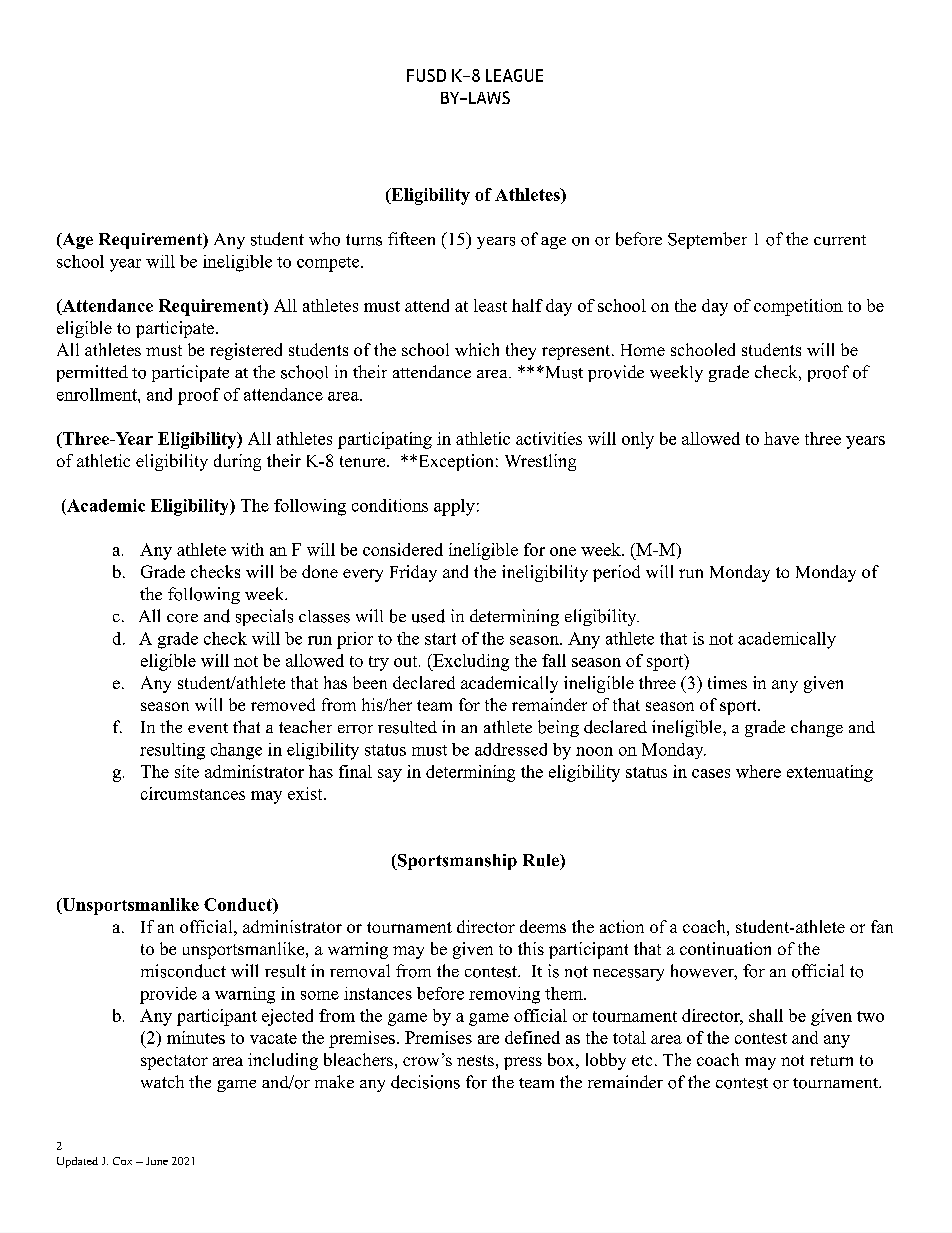 The width and height of the screenshot is (952, 1233). What do you see at coordinates (707, 240) in the screenshot?
I see `September` at bounding box center [707, 240].
